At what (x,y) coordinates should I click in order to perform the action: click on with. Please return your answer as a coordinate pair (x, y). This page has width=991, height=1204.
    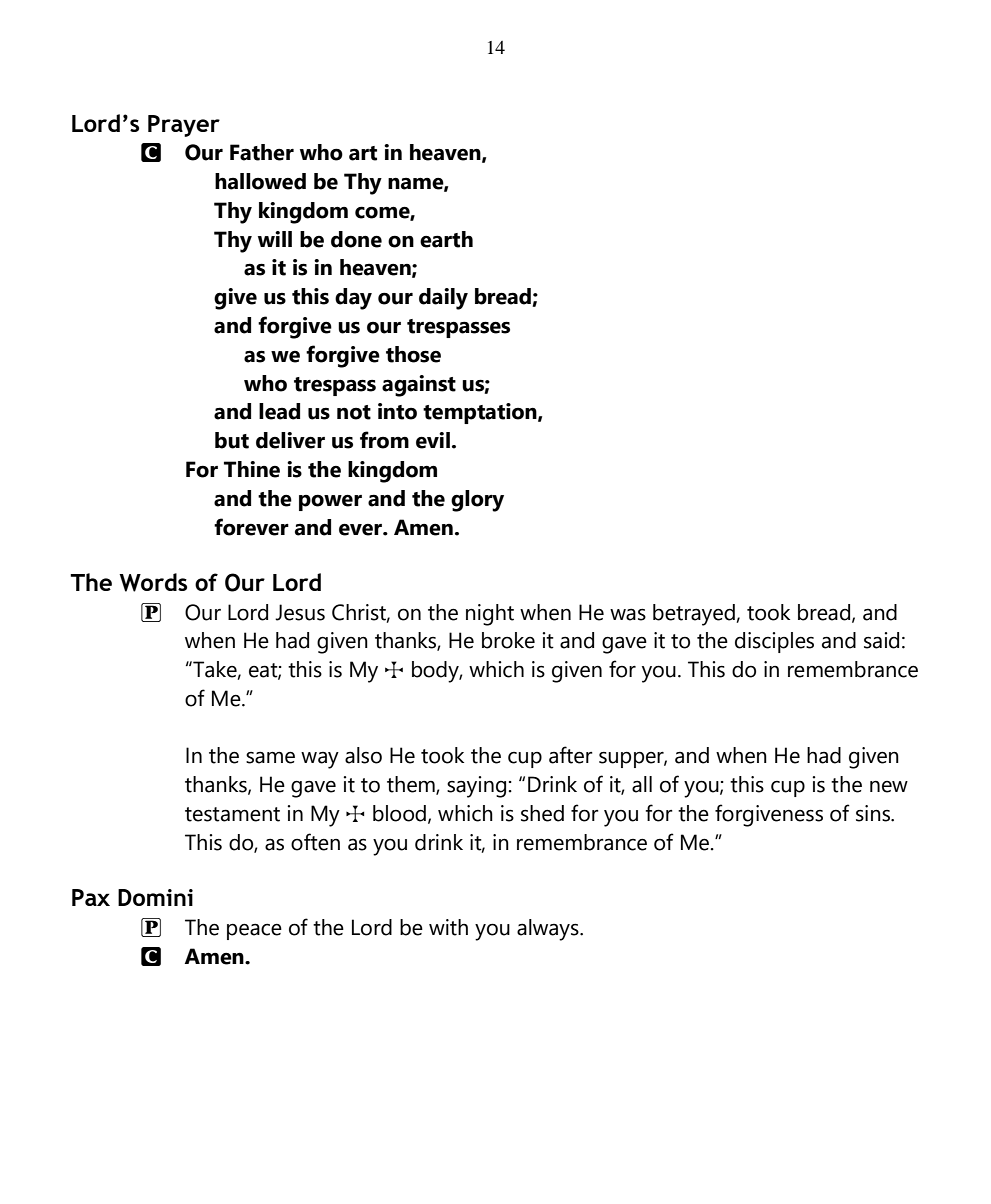
    Looking at the image, I should click on (448, 927).
